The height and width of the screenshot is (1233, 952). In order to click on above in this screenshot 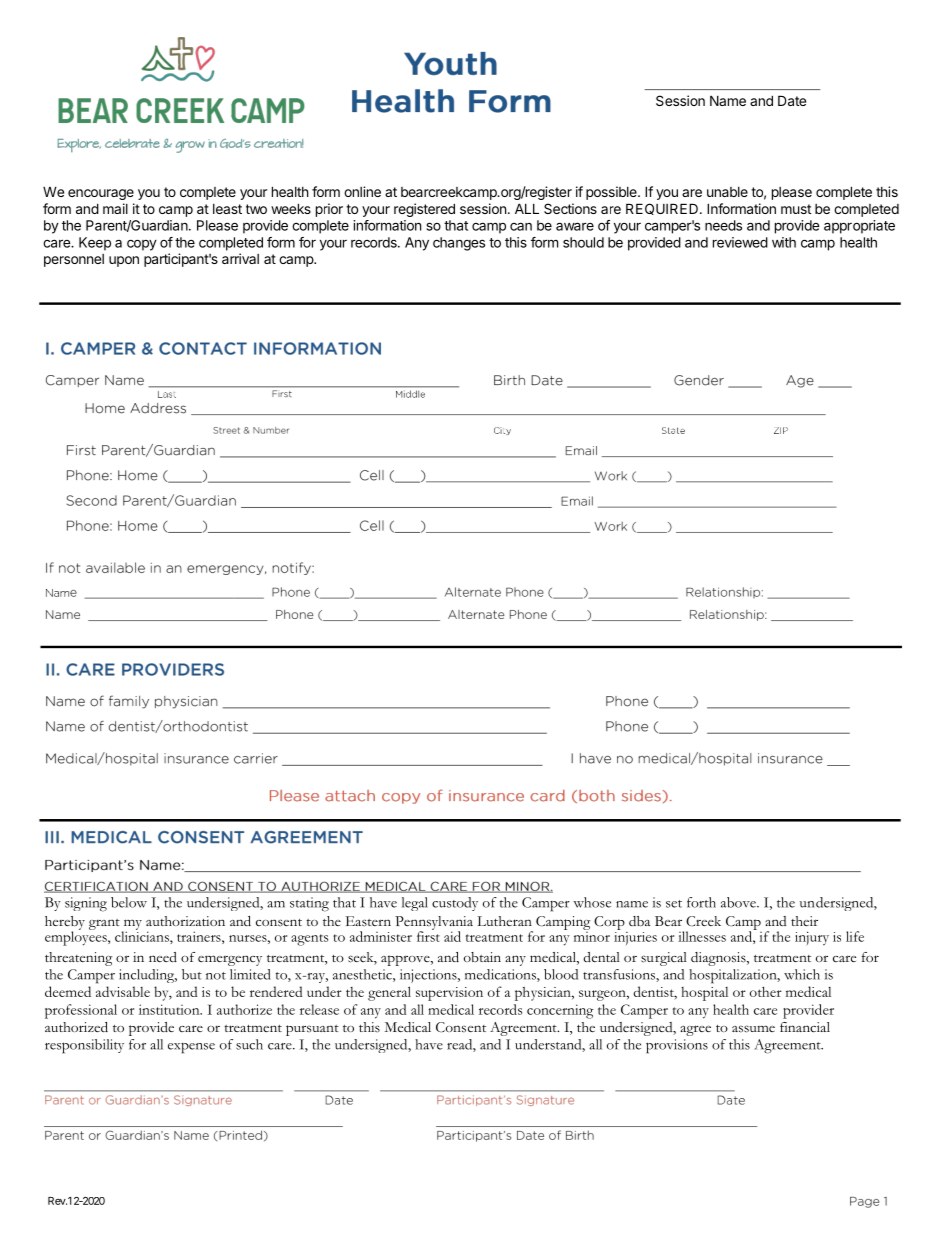, I will do `click(739, 902)`.
